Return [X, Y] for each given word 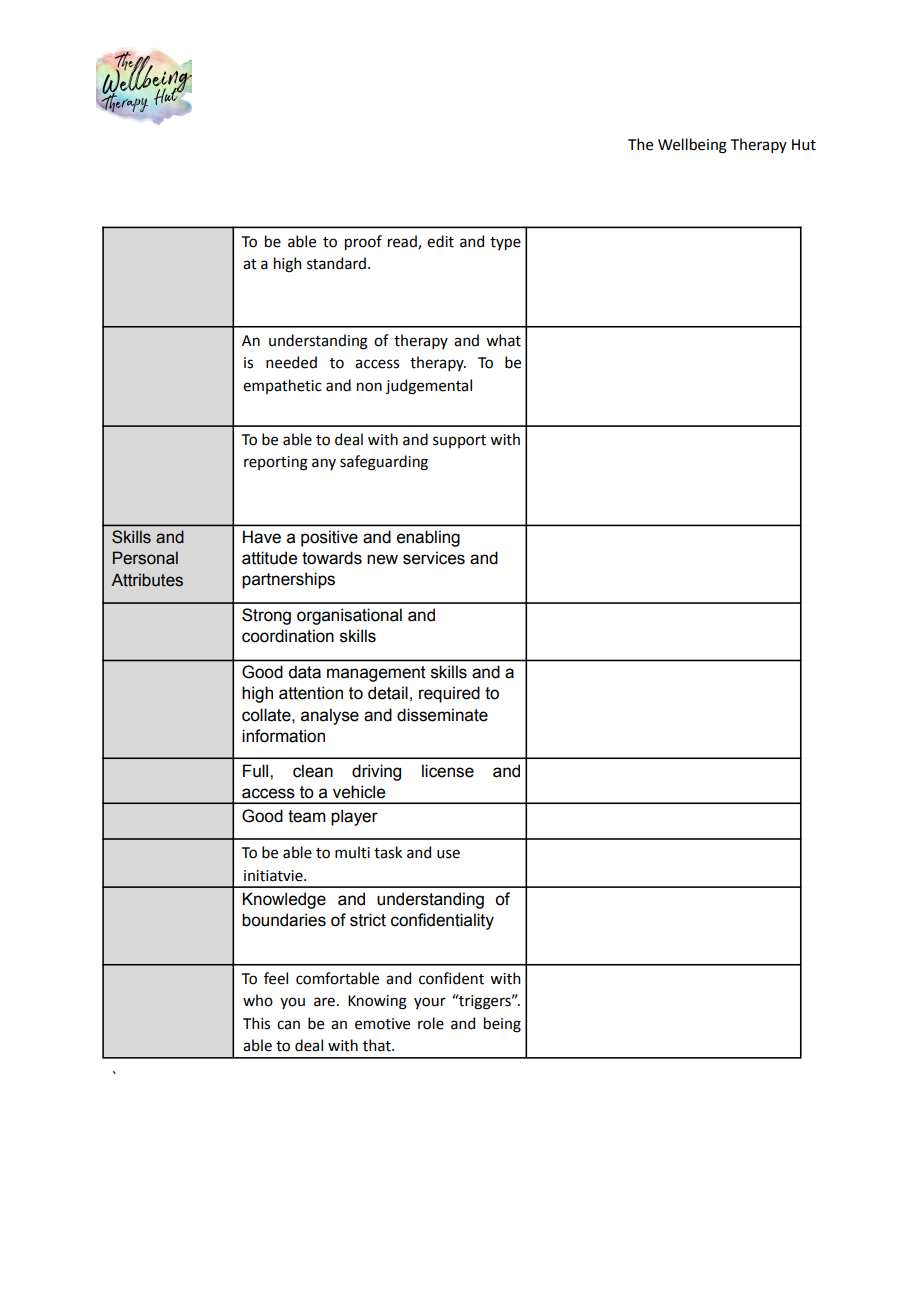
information [283, 736]
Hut [804, 145]
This [256, 1023]
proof [363, 242]
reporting [276, 463]
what [503, 340]
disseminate [442, 715]
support [459, 441]
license [448, 771]
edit [440, 241]
